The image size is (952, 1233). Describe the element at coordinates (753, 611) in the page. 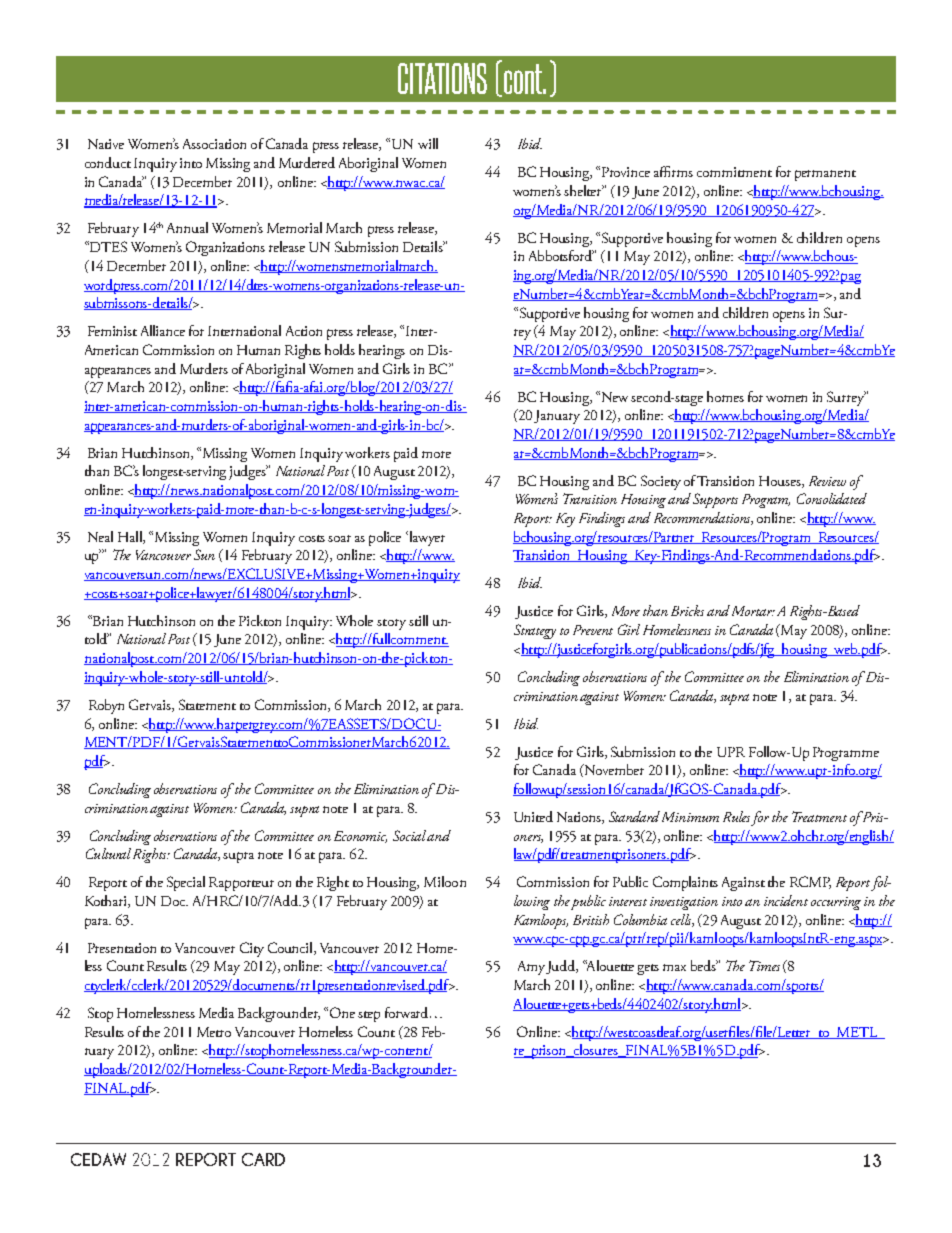

I see `Mortar` at that location.
